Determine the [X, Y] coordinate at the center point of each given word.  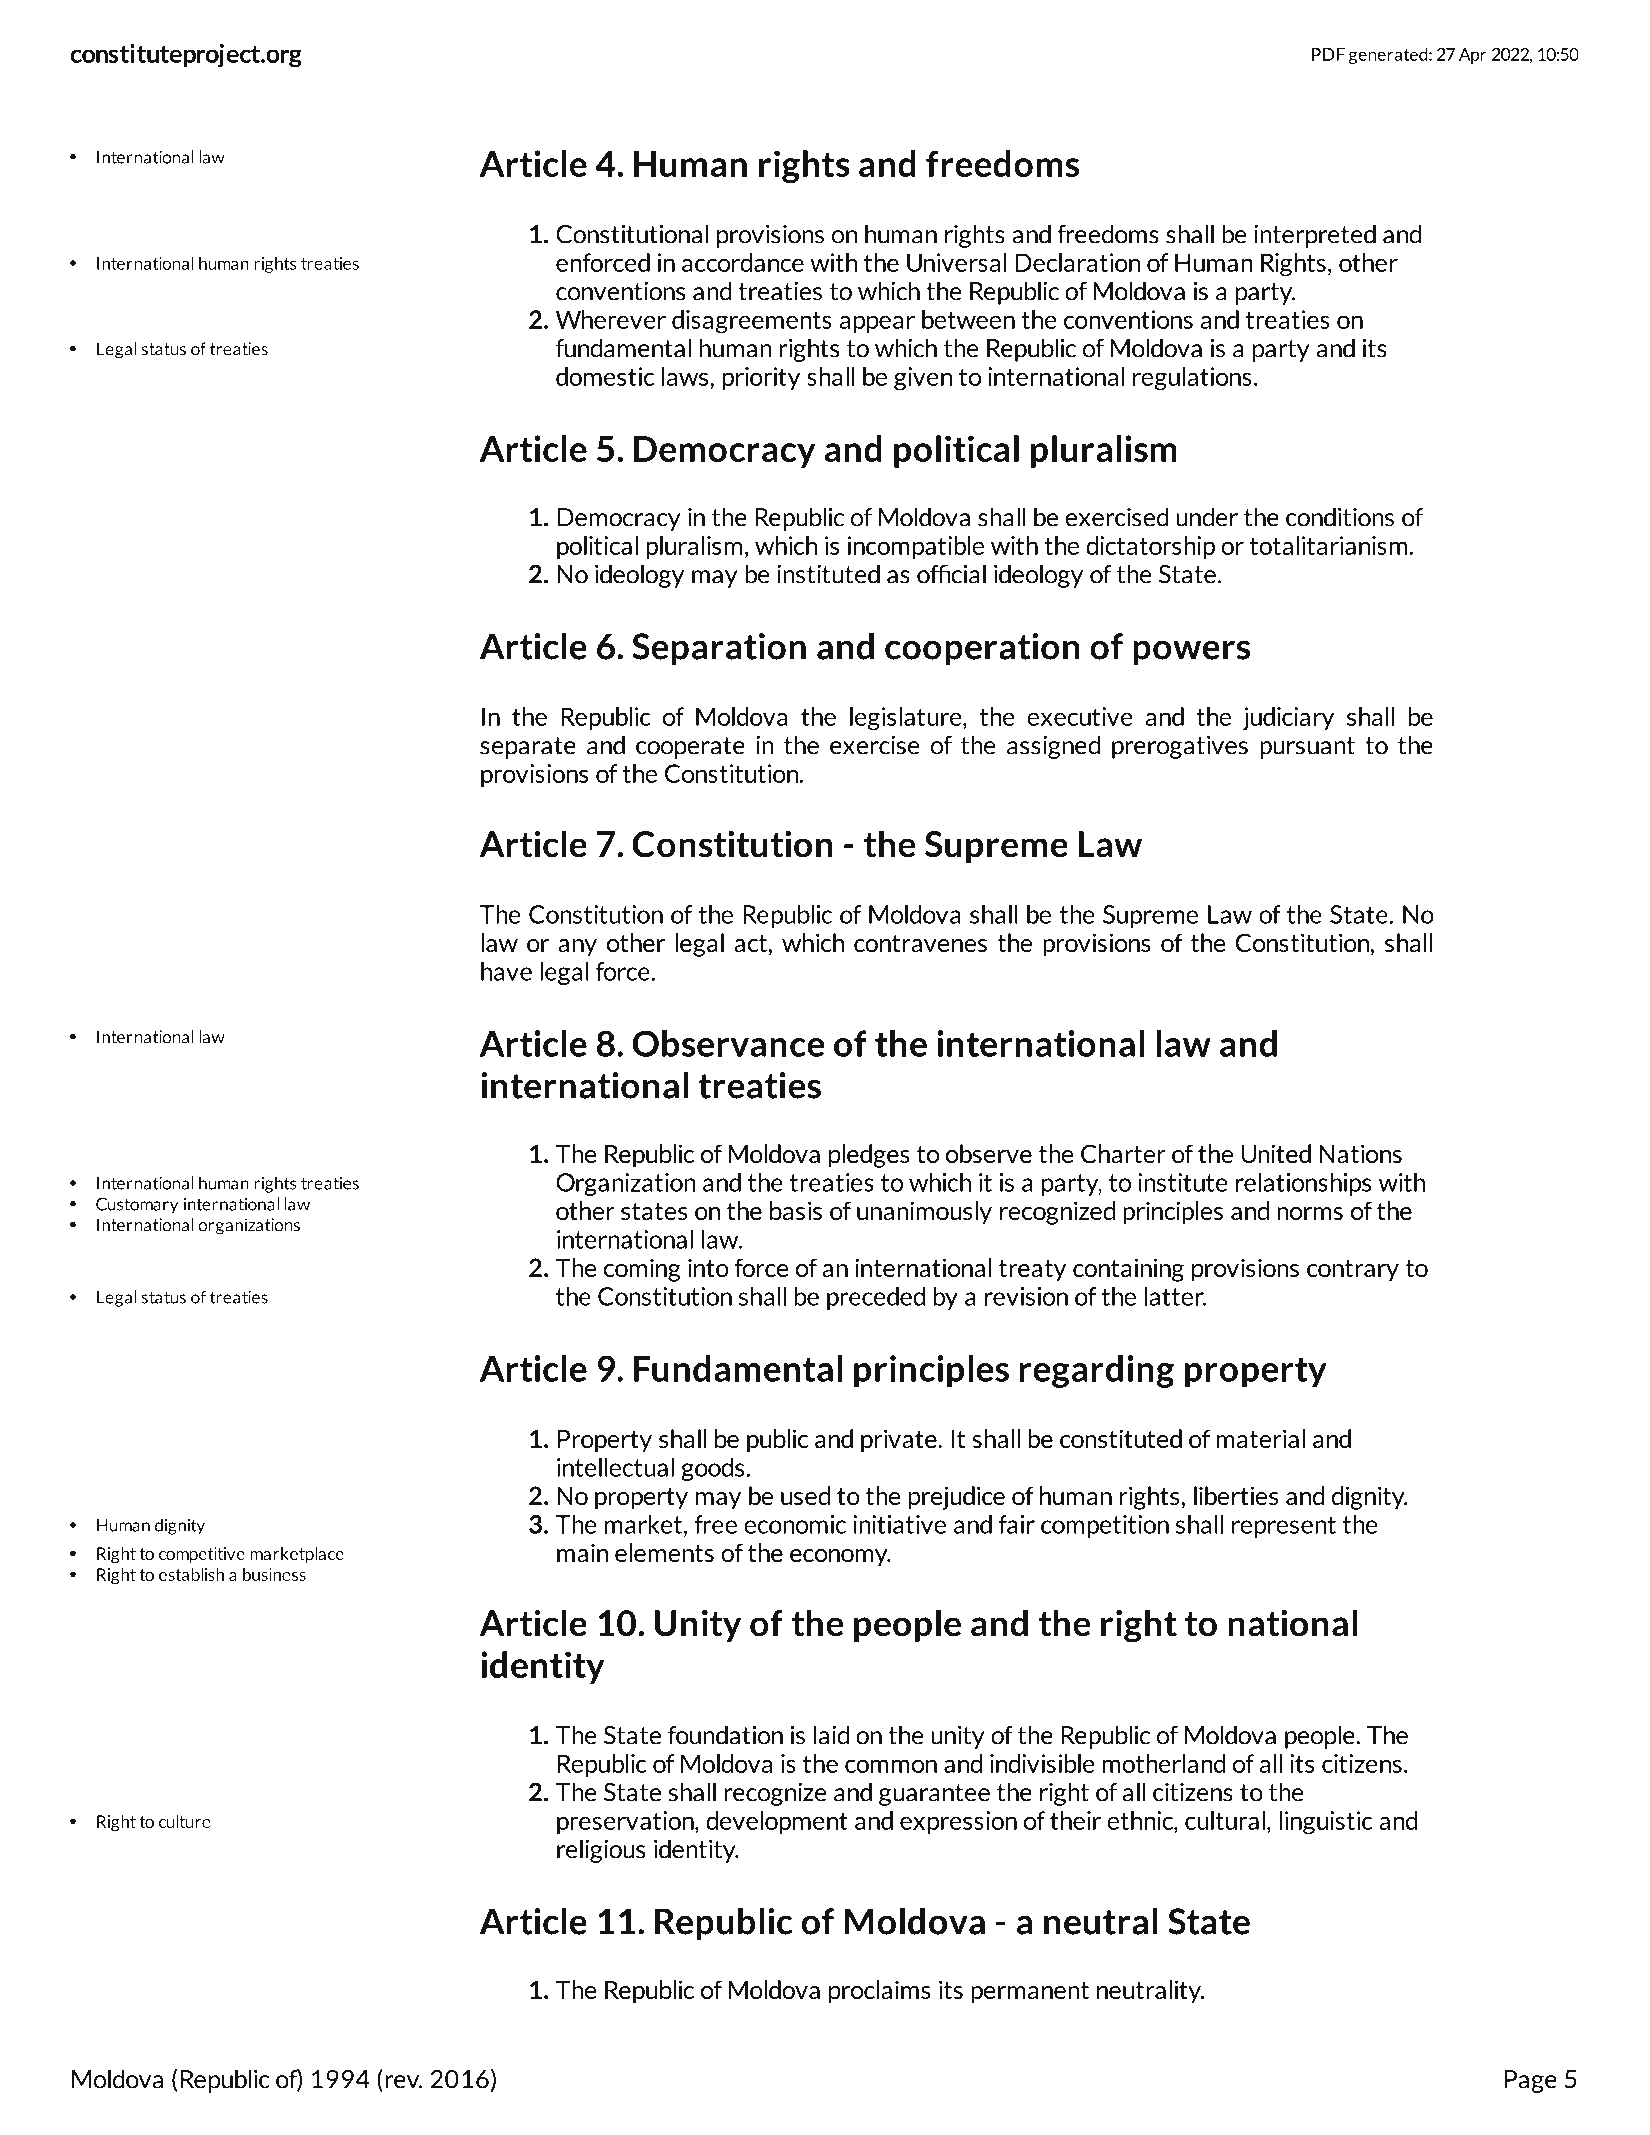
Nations [1360, 1153]
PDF [1328, 54]
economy [840, 1558]
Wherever [611, 319]
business [274, 1574]
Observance [728, 1043]
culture [185, 1821]
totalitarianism [1329, 545]
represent [1284, 1527]
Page [1531, 2081]
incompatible [916, 547]
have [506, 971]
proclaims [880, 1992]
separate [528, 748]
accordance [743, 262]
